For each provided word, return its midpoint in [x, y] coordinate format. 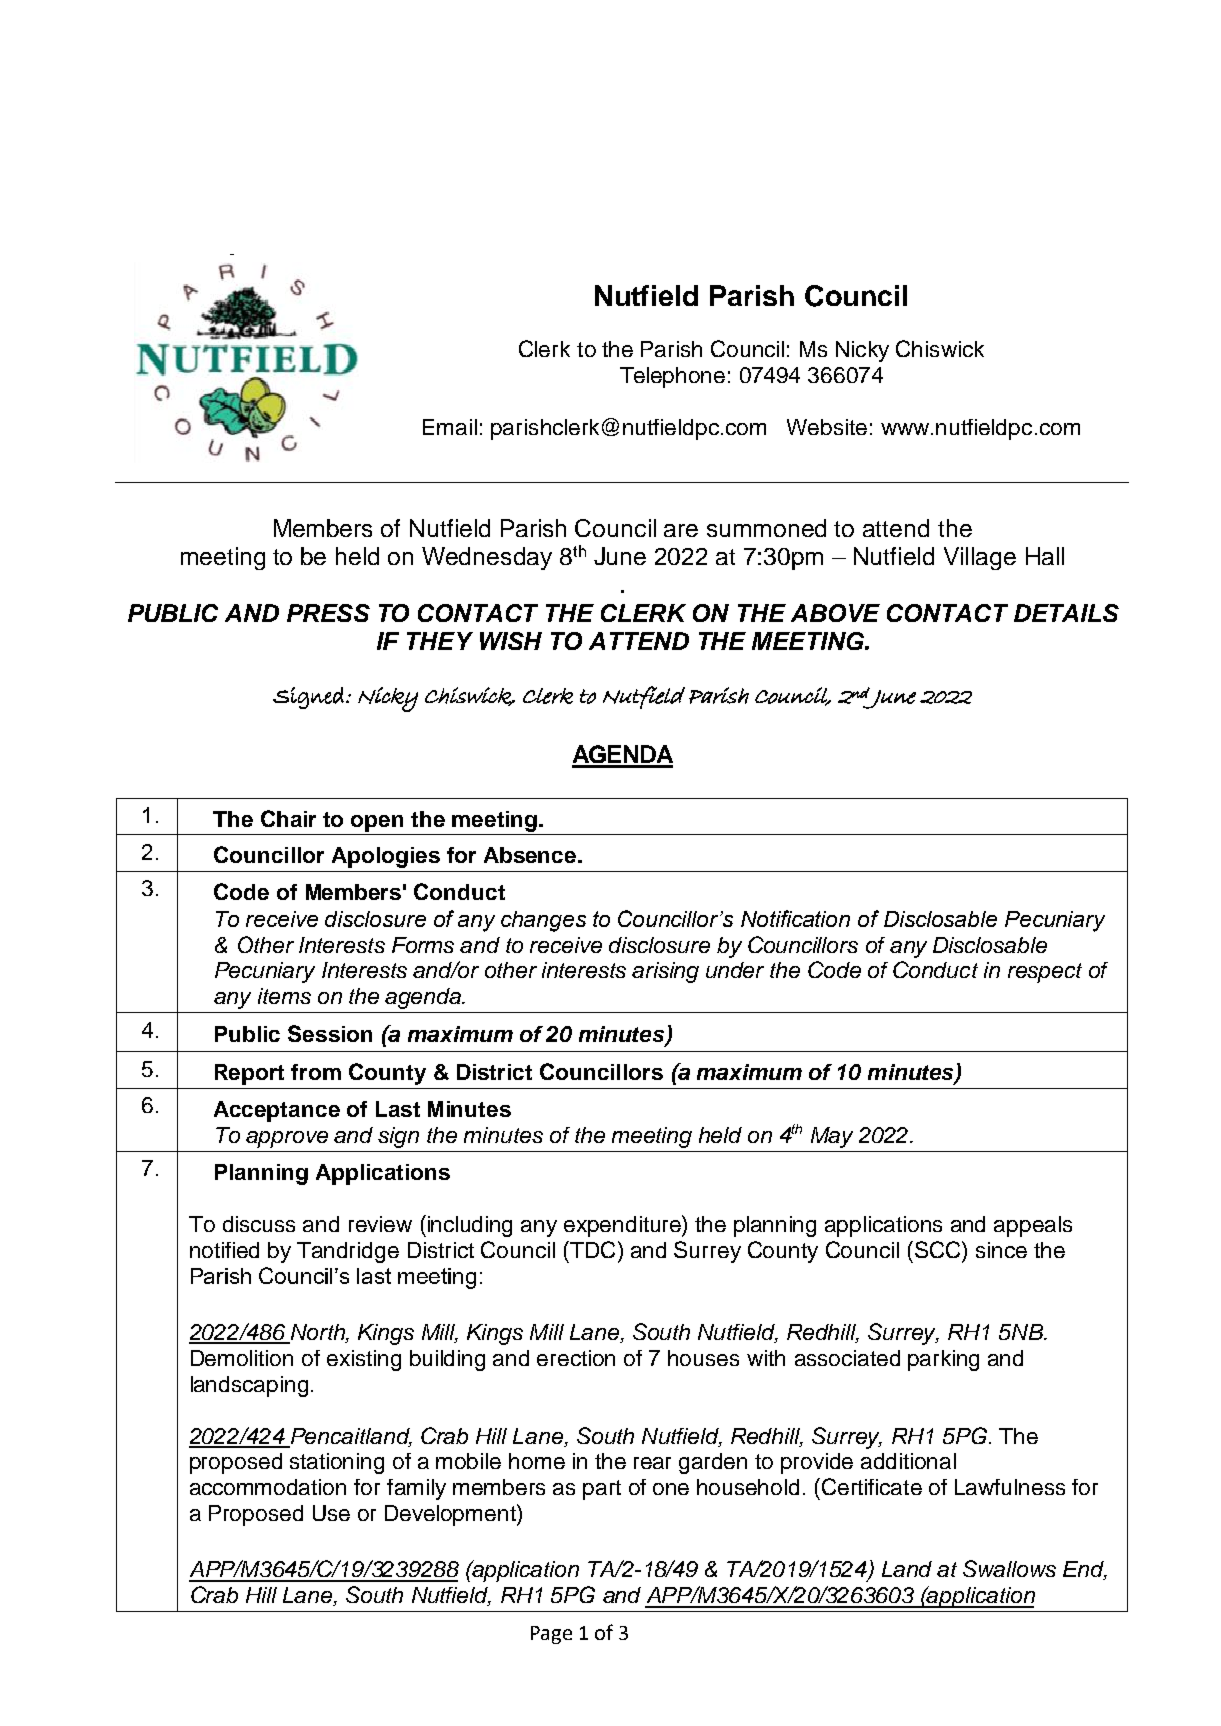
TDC [591, 1249]
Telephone [672, 377]
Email [450, 427]
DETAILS [1066, 613]
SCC [939, 1249]
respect [1045, 973]
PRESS [328, 613]
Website [827, 427]
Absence [531, 855]
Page [551, 1635]
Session [330, 1033]
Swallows [1009, 1568]
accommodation [268, 1487]
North [318, 1333]
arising [665, 972]
